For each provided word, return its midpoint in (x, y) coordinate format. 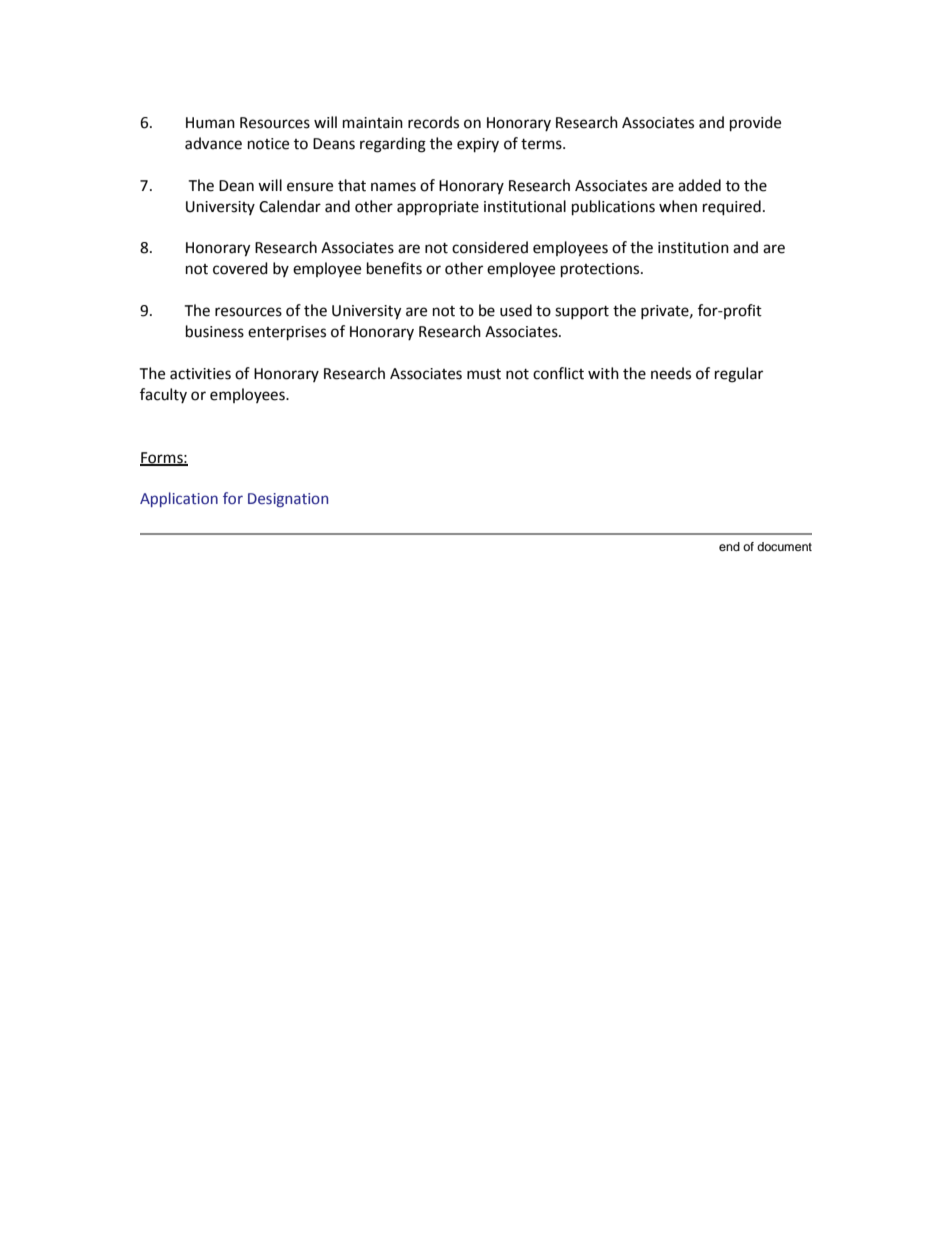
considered (490, 247)
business (215, 331)
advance (213, 143)
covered (240, 268)
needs (671, 373)
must (484, 374)
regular (739, 375)
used (516, 310)
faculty (163, 395)
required (732, 208)
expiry (478, 145)
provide (755, 124)
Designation (288, 500)
